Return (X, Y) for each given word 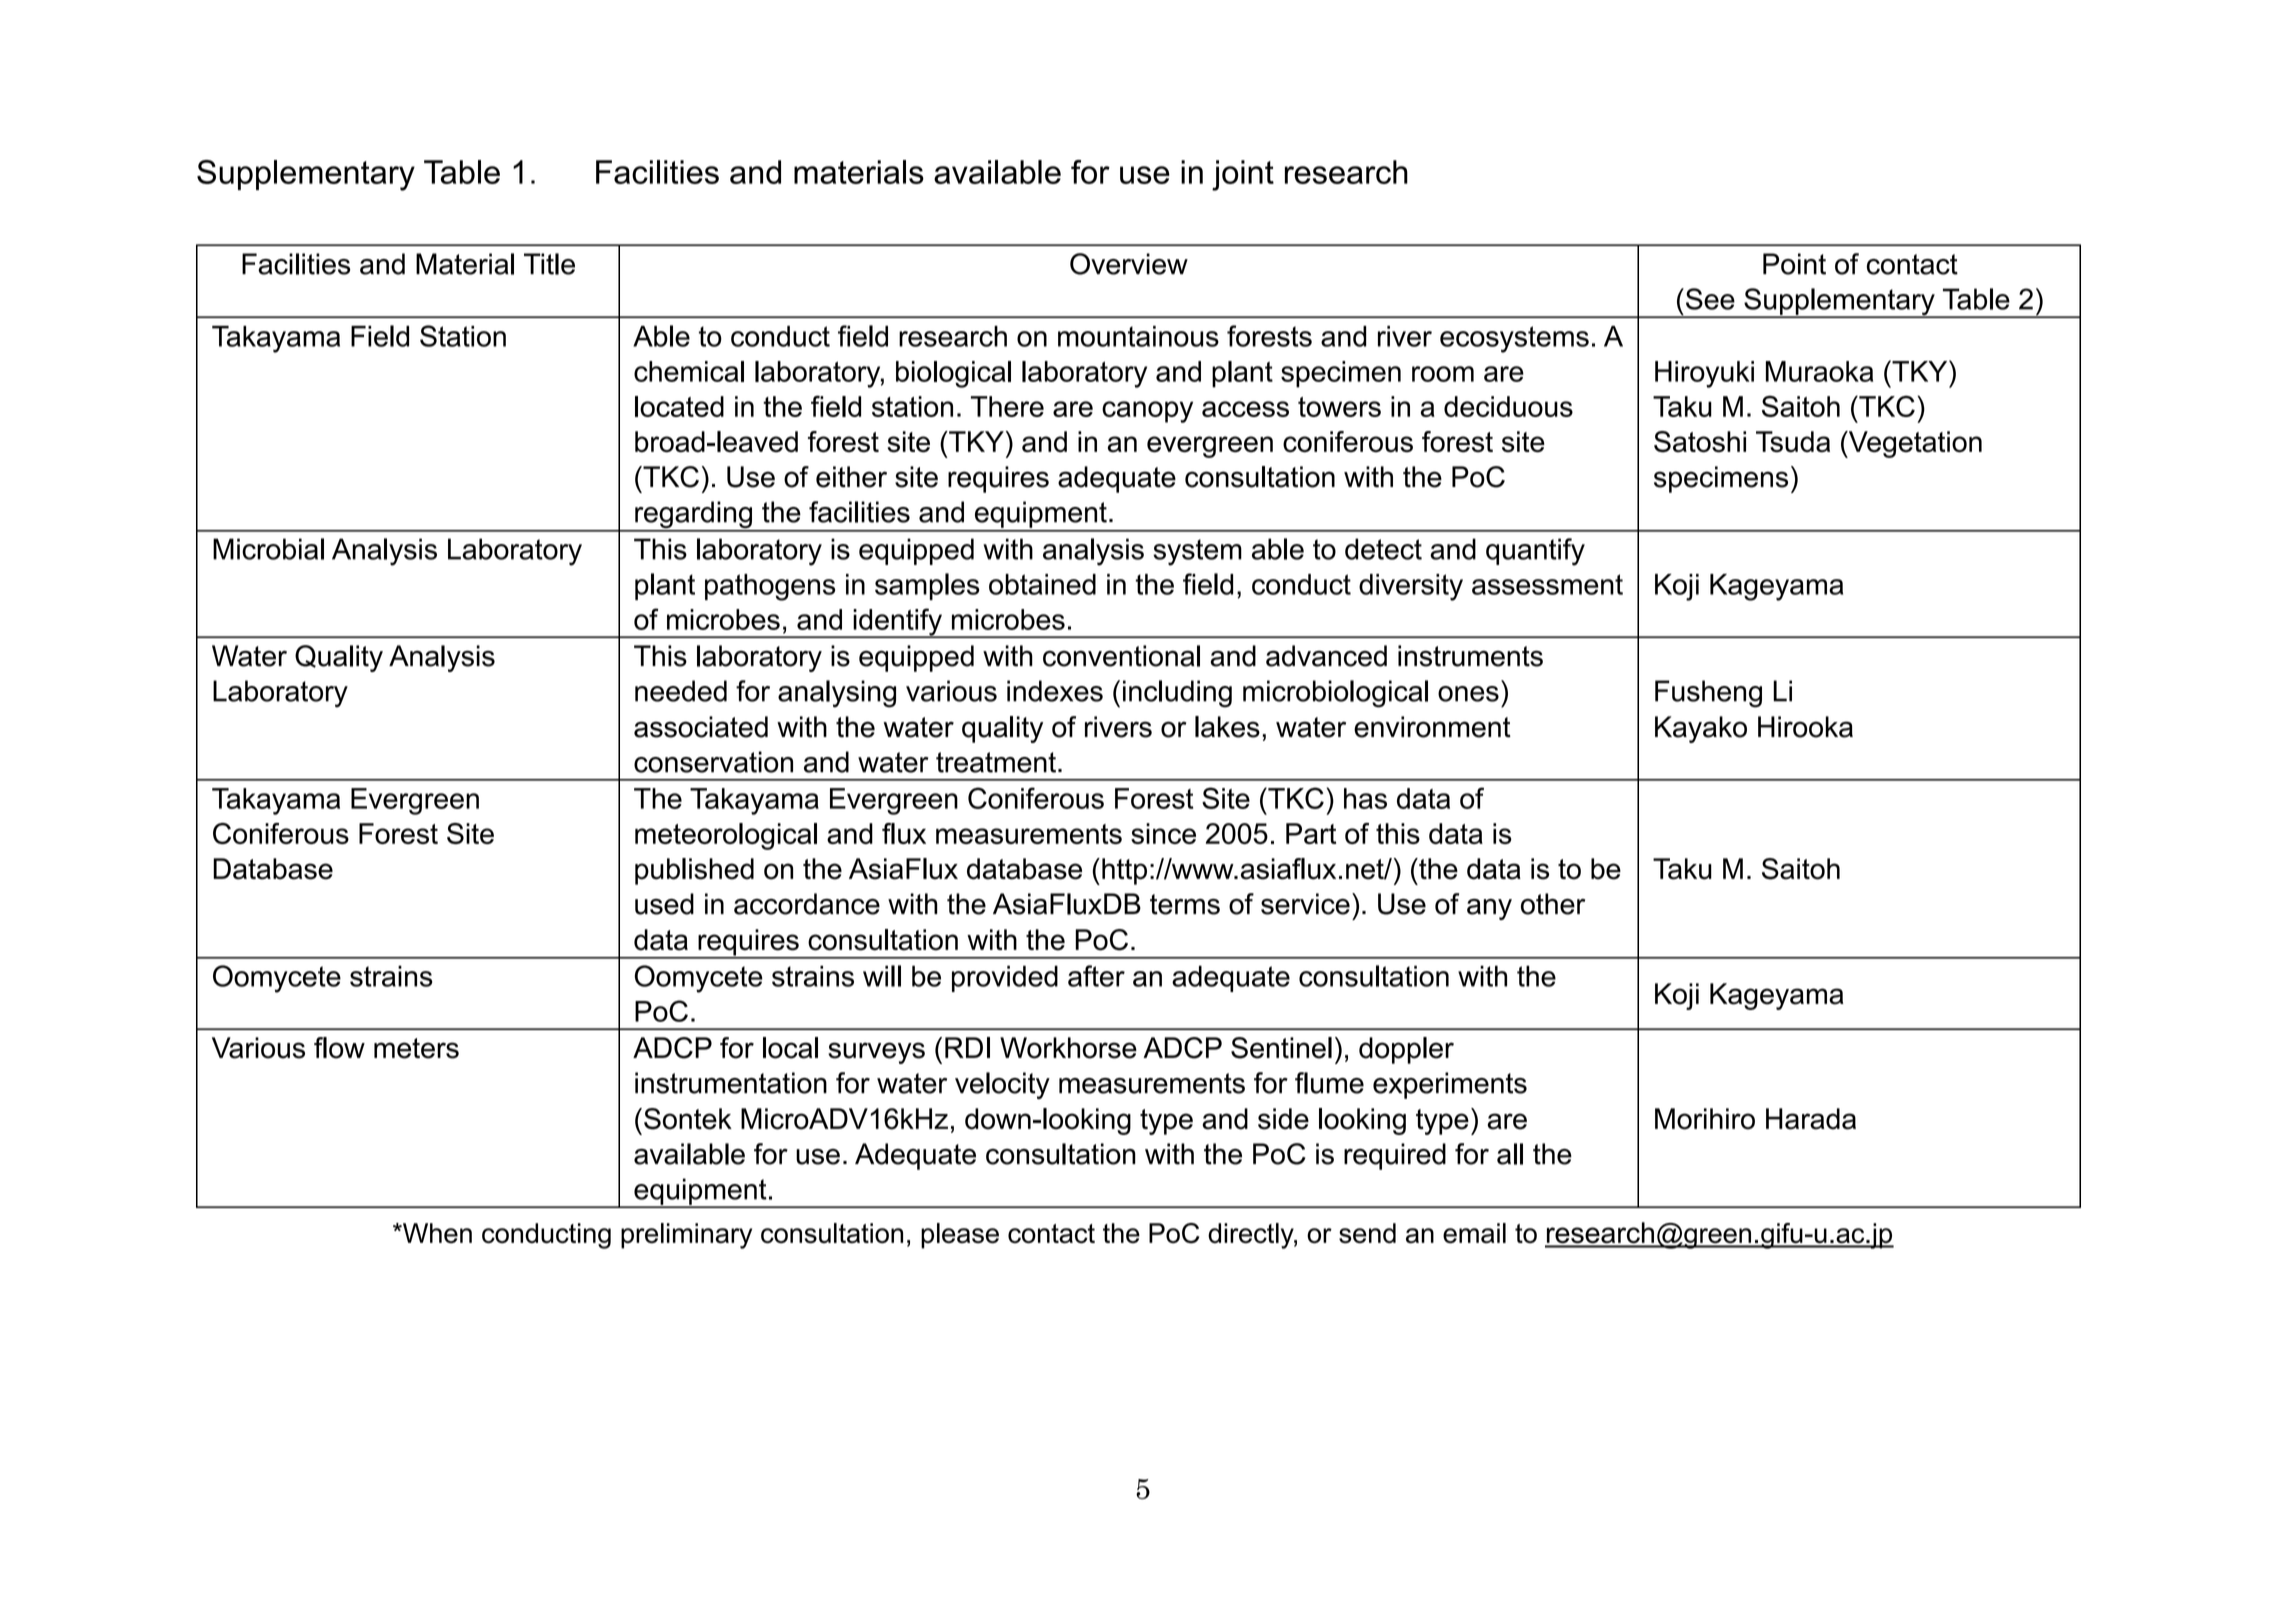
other (1553, 904)
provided (1005, 978)
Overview (1129, 264)
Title (549, 264)
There (1007, 406)
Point (1794, 264)
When (436, 1233)
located (679, 406)
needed (681, 691)
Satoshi (1700, 442)
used (664, 904)
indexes (1055, 691)
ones (1468, 694)
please (960, 1236)
